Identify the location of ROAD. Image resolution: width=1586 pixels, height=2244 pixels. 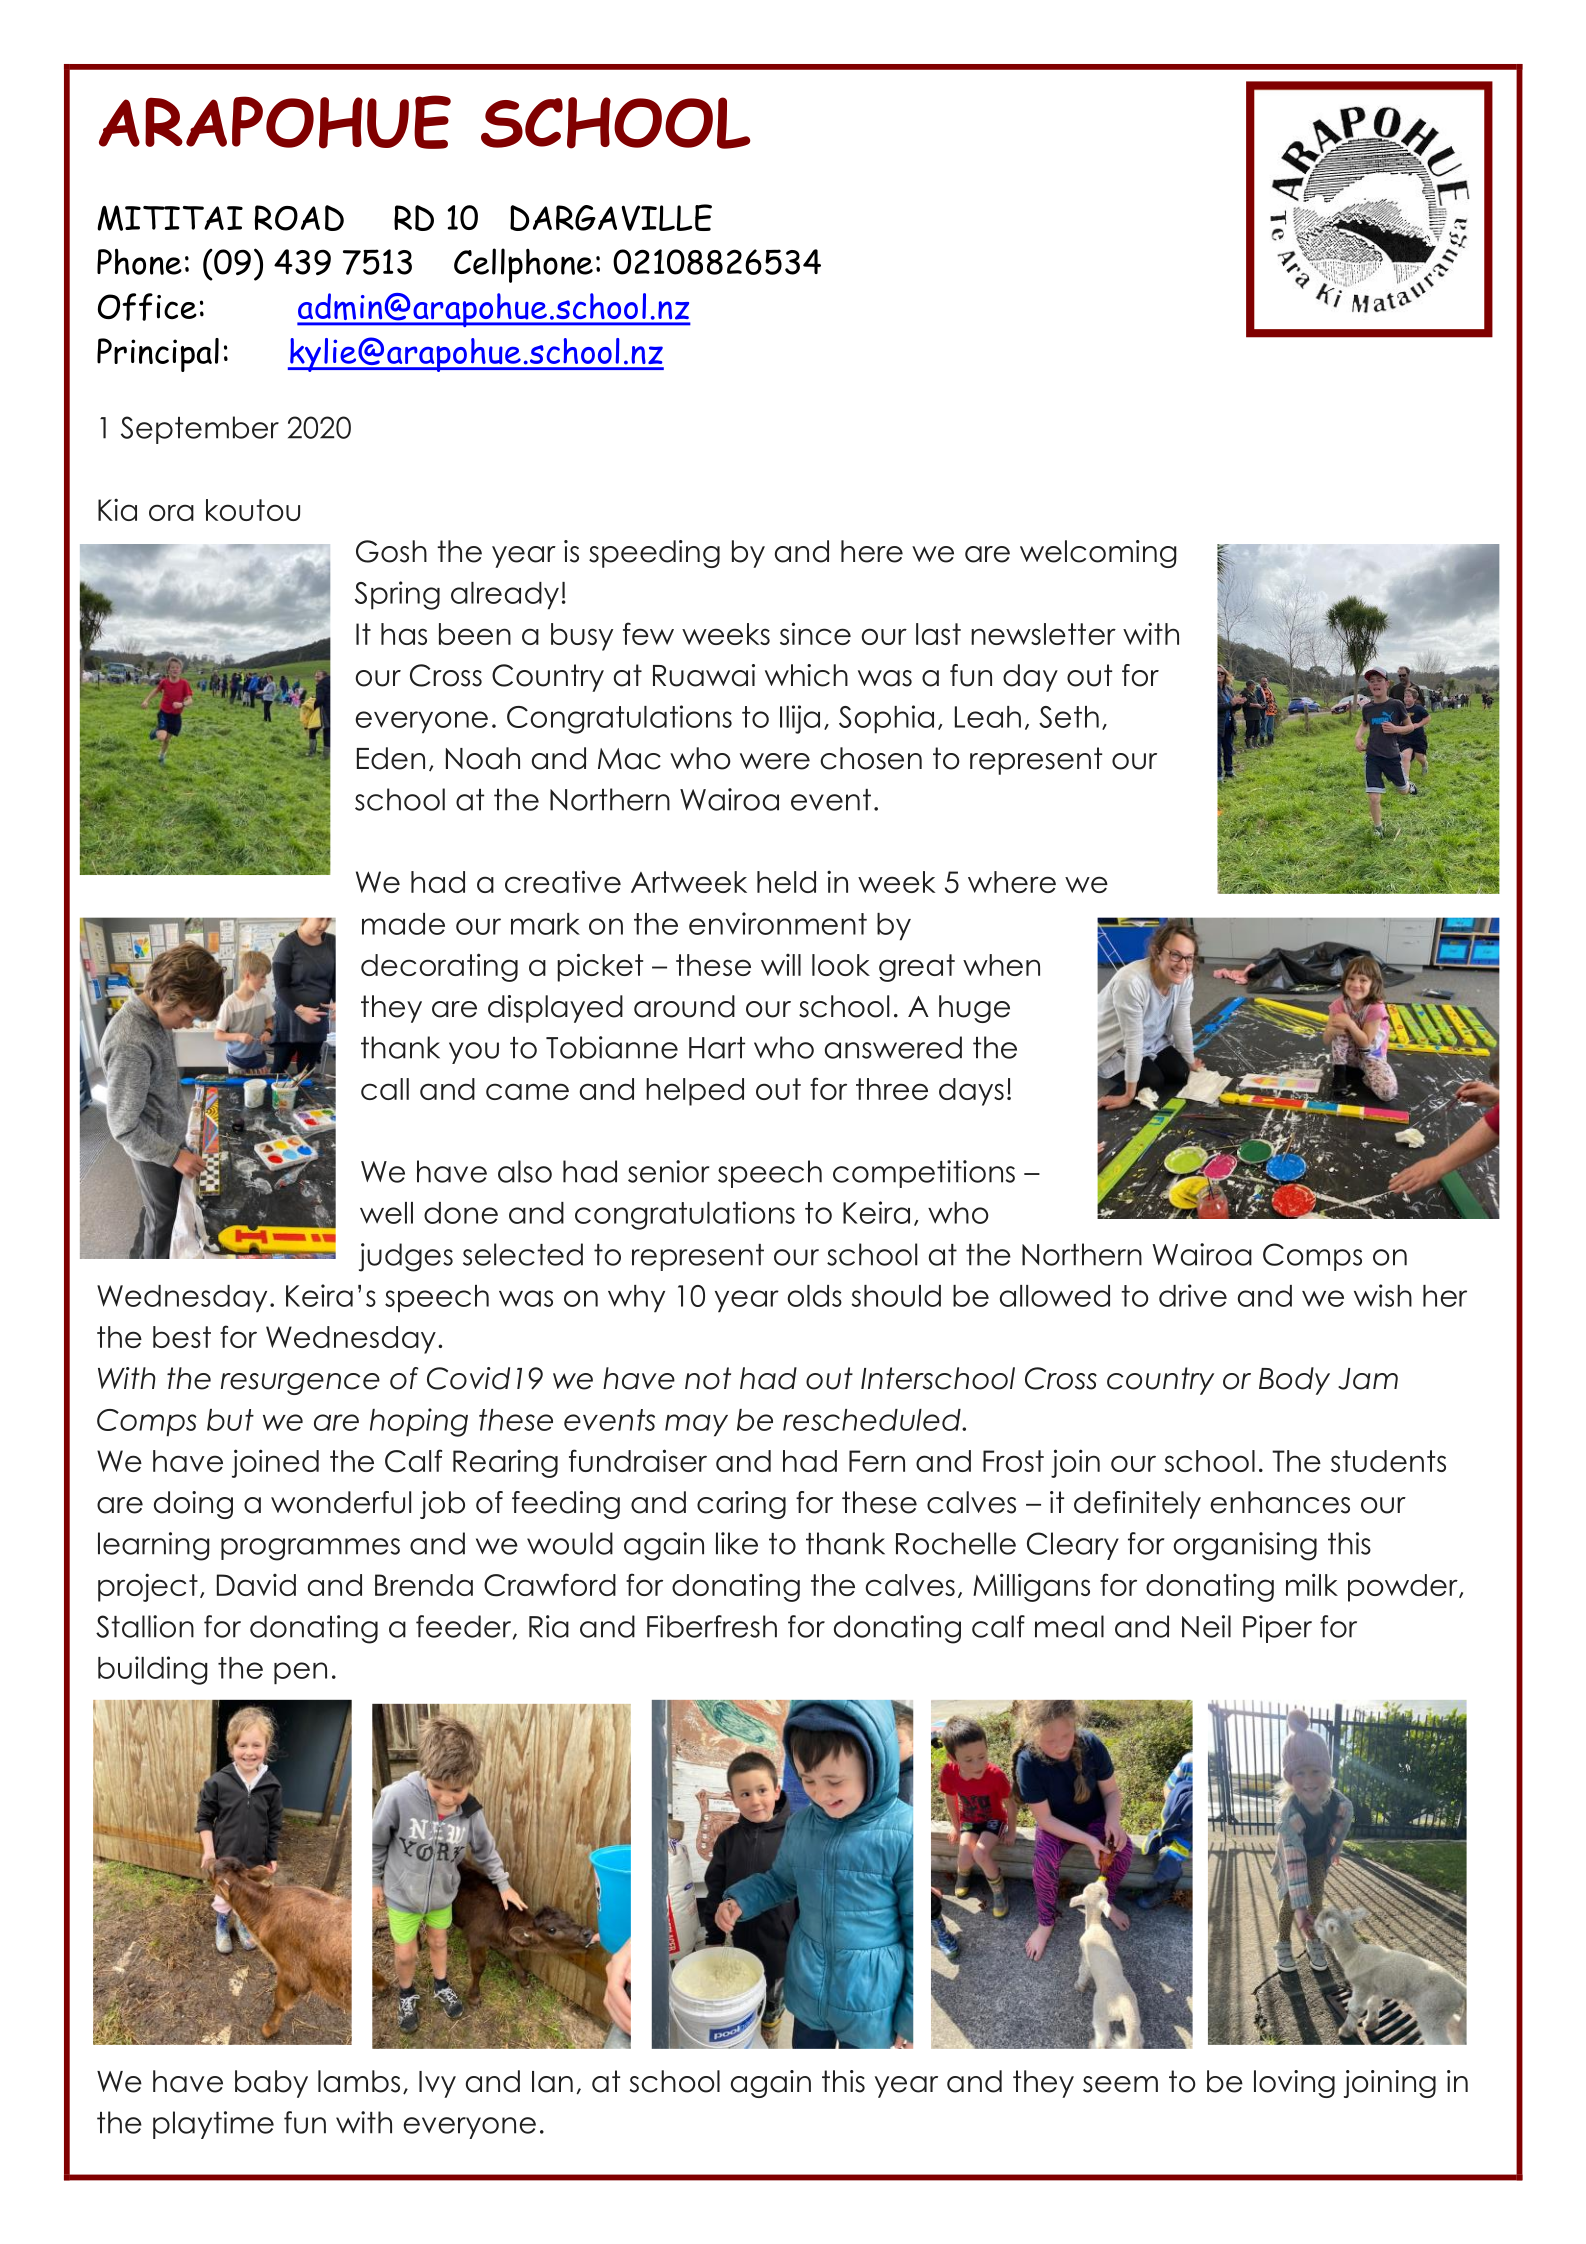
(299, 218).
